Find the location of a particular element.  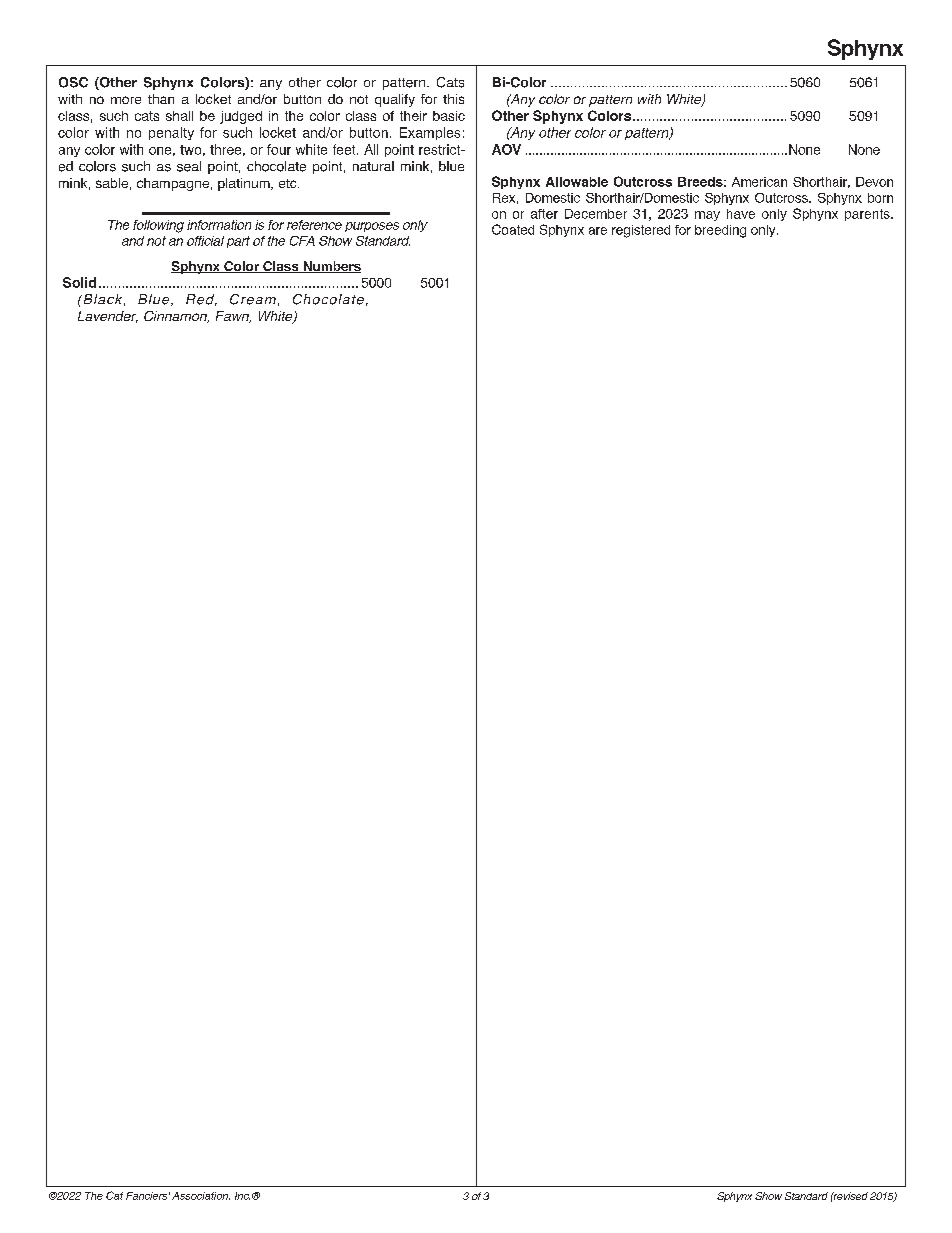

Inc is located at coordinates (242, 1196).
